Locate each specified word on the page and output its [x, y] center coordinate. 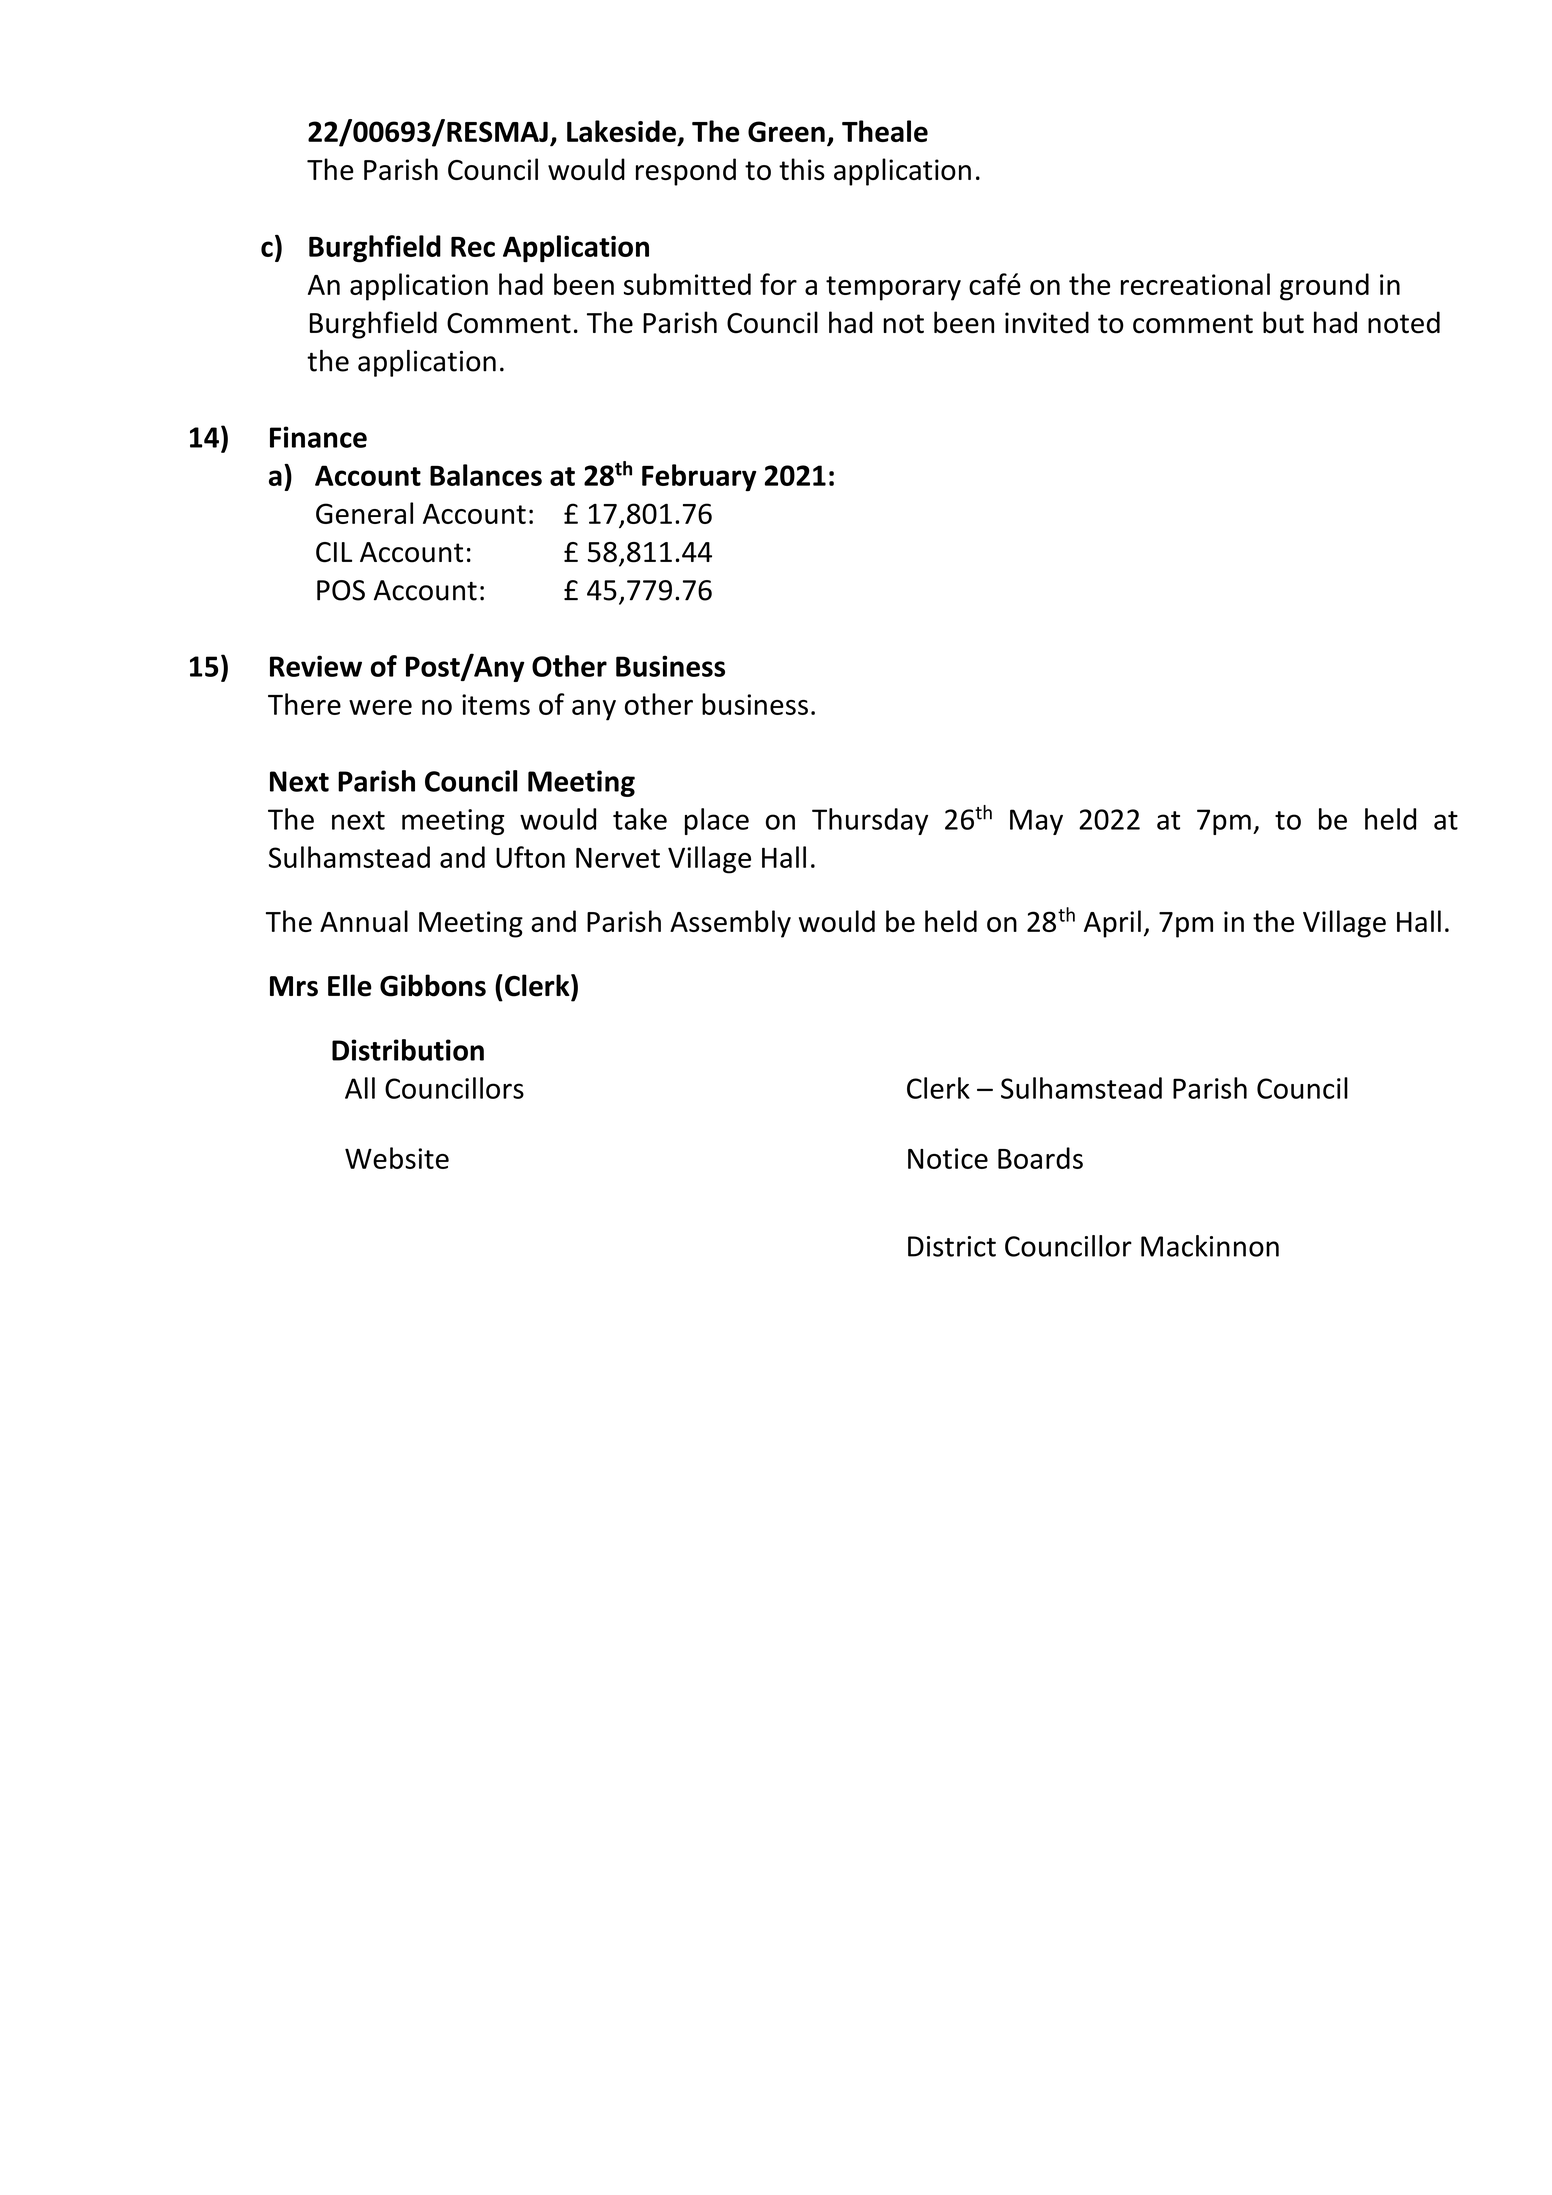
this [802, 169]
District [952, 1246]
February [699, 478]
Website [397, 1158]
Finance [318, 437]
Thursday [870, 821]
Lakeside [621, 131]
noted [1404, 322]
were [380, 707]
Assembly [730, 924]
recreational [1195, 284]
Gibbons [433, 985]
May [1036, 822]
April [1112, 924]
